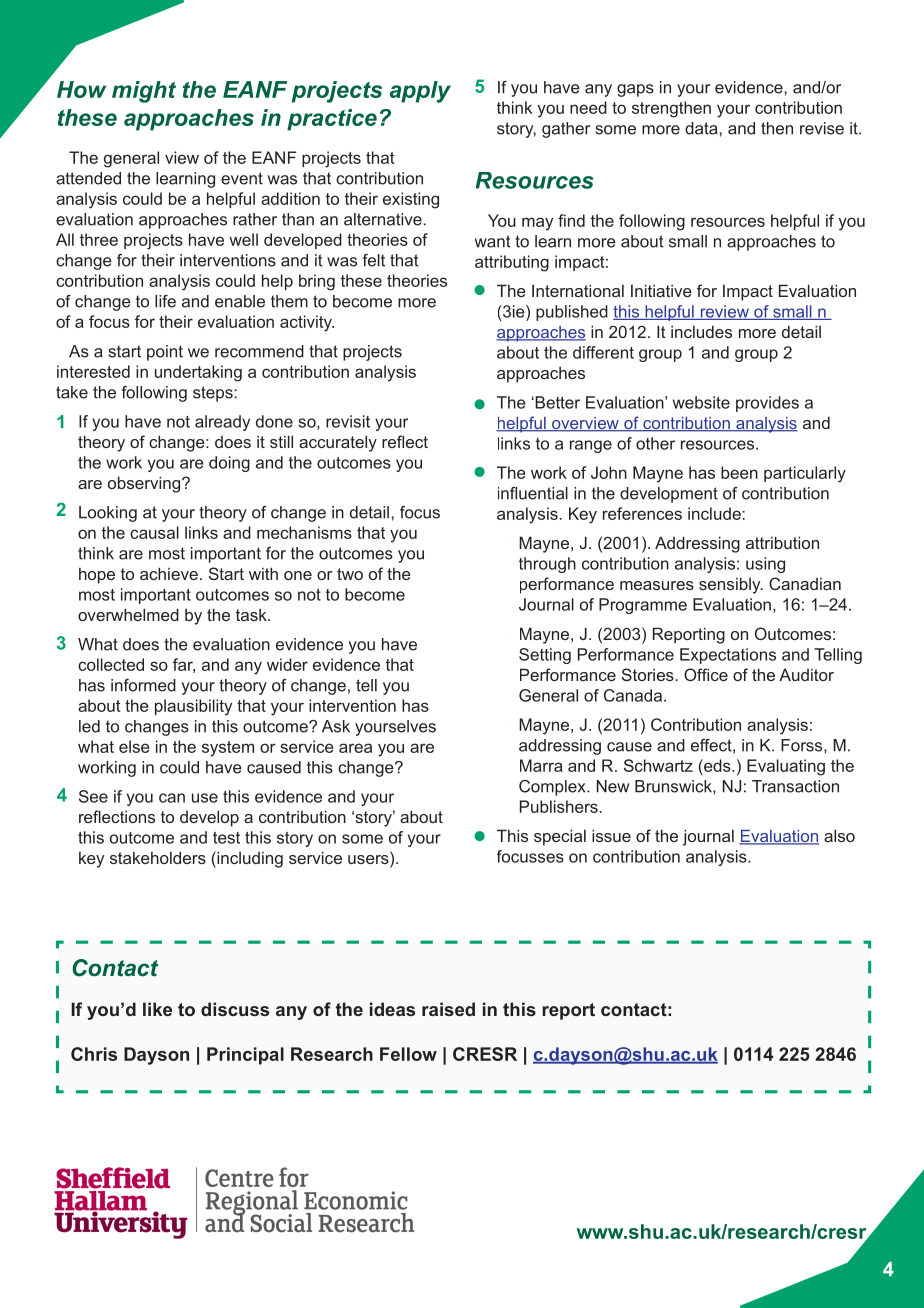  Describe the element at coordinates (702, 128) in the page. I see `data` at that location.
